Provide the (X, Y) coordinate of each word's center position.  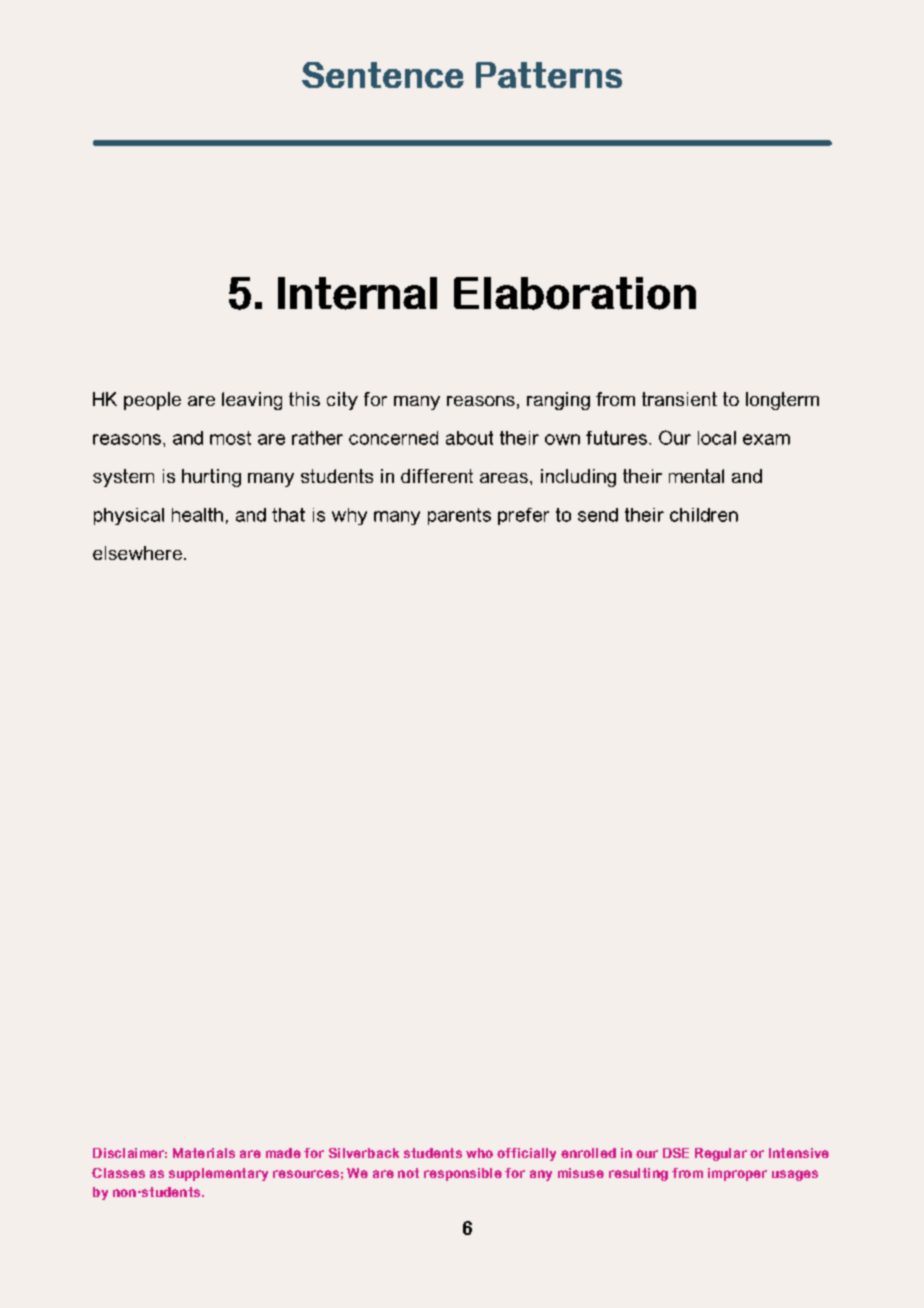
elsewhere (137, 553)
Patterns (549, 75)
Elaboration (575, 293)
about (469, 438)
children (704, 515)
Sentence (383, 75)
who (479, 1153)
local (717, 438)
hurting (211, 478)
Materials (204, 1153)
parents (459, 516)
